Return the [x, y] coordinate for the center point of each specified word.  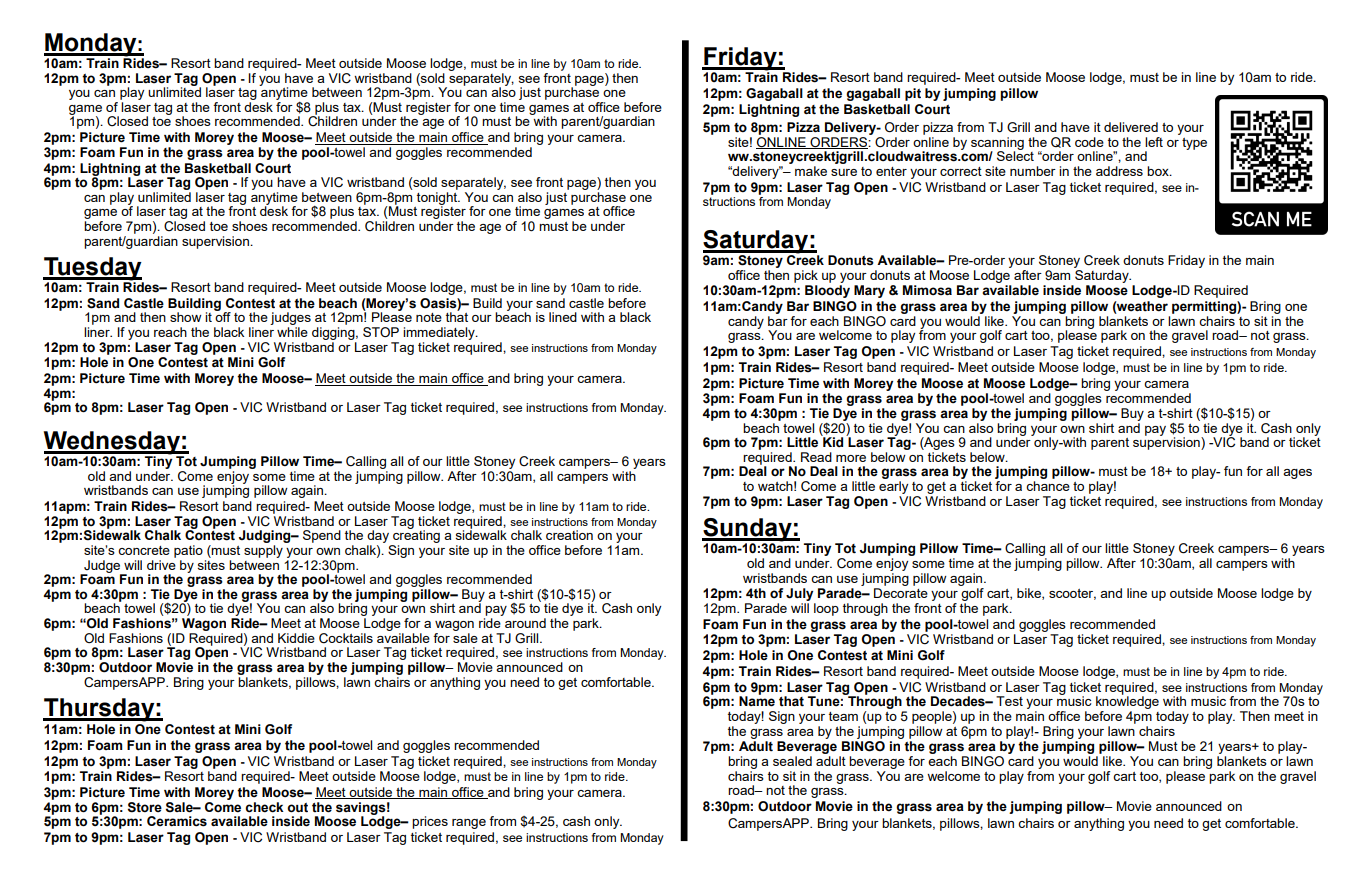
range [469, 824]
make [811, 171]
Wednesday [113, 444]
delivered [1131, 127]
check [264, 807]
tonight [438, 199]
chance [1048, 486]
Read [816, 457]
